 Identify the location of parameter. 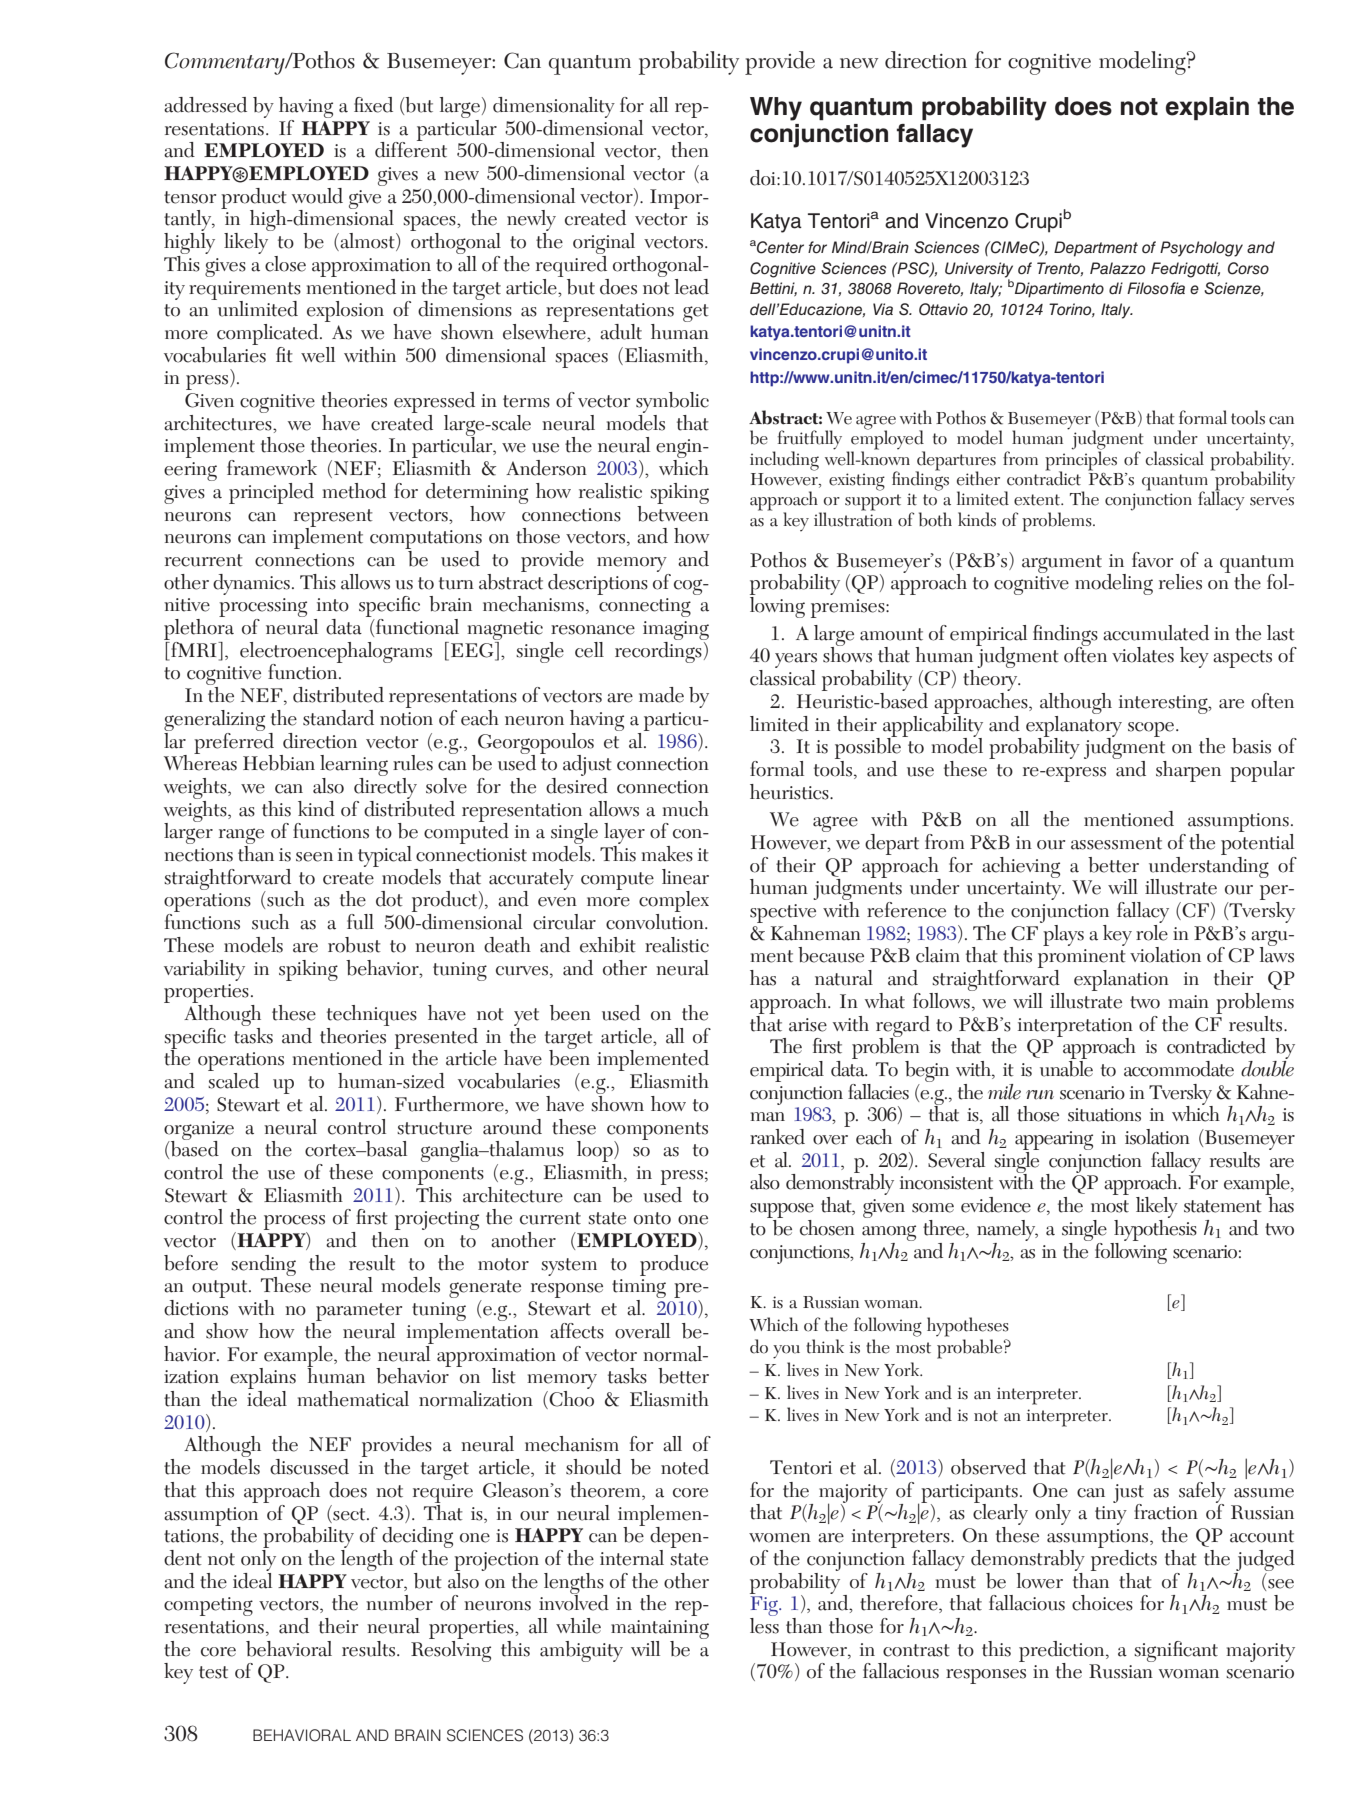
(358, 1313).
